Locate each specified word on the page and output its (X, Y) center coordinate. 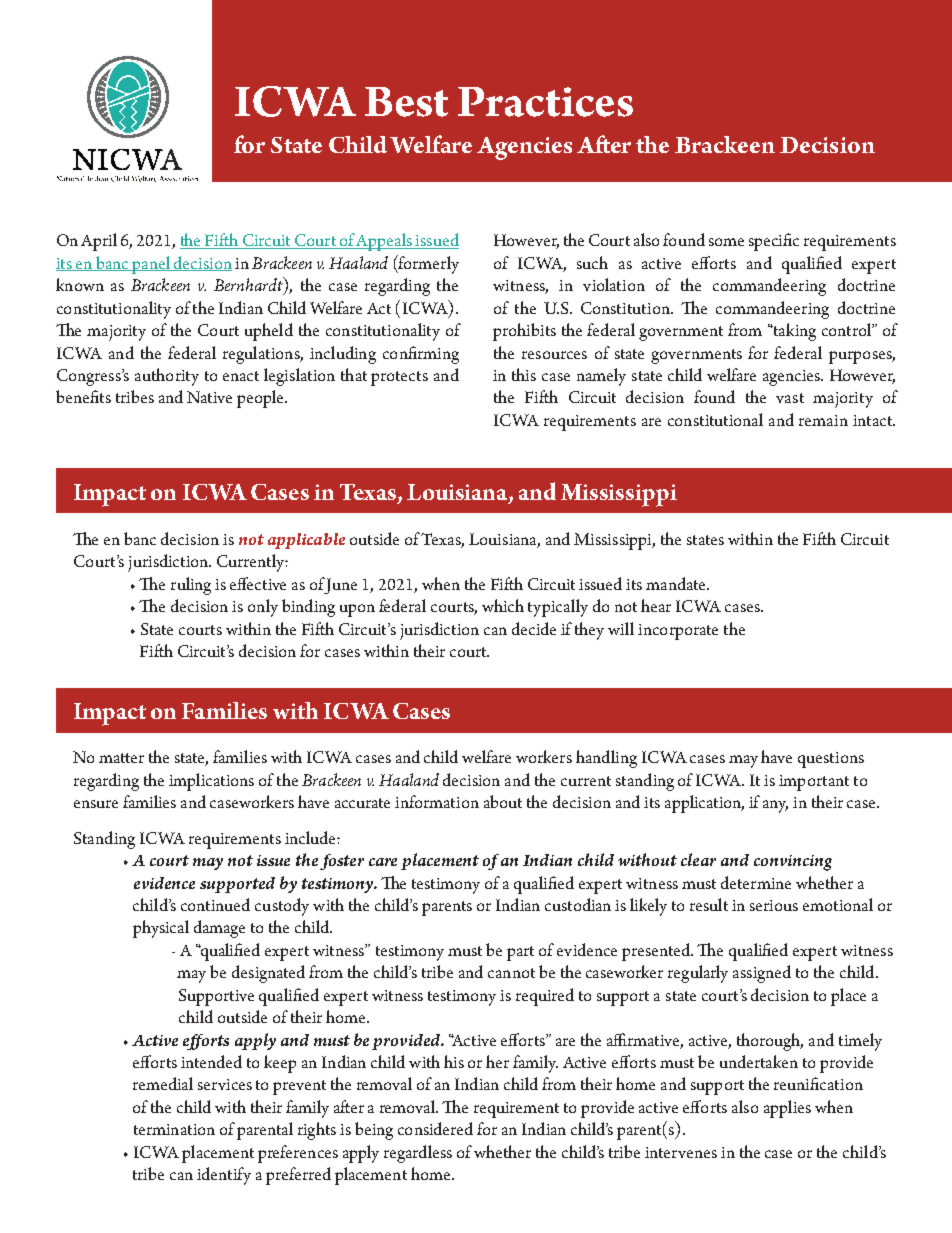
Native (209, 397)
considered (435, 1128)
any (775, 806)
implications (211, 782)
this (524, 374)
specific (774, 242)
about (503, 801)
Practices (545, 102)
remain (823, 420)
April (99, 242)
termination (174, 1129)
